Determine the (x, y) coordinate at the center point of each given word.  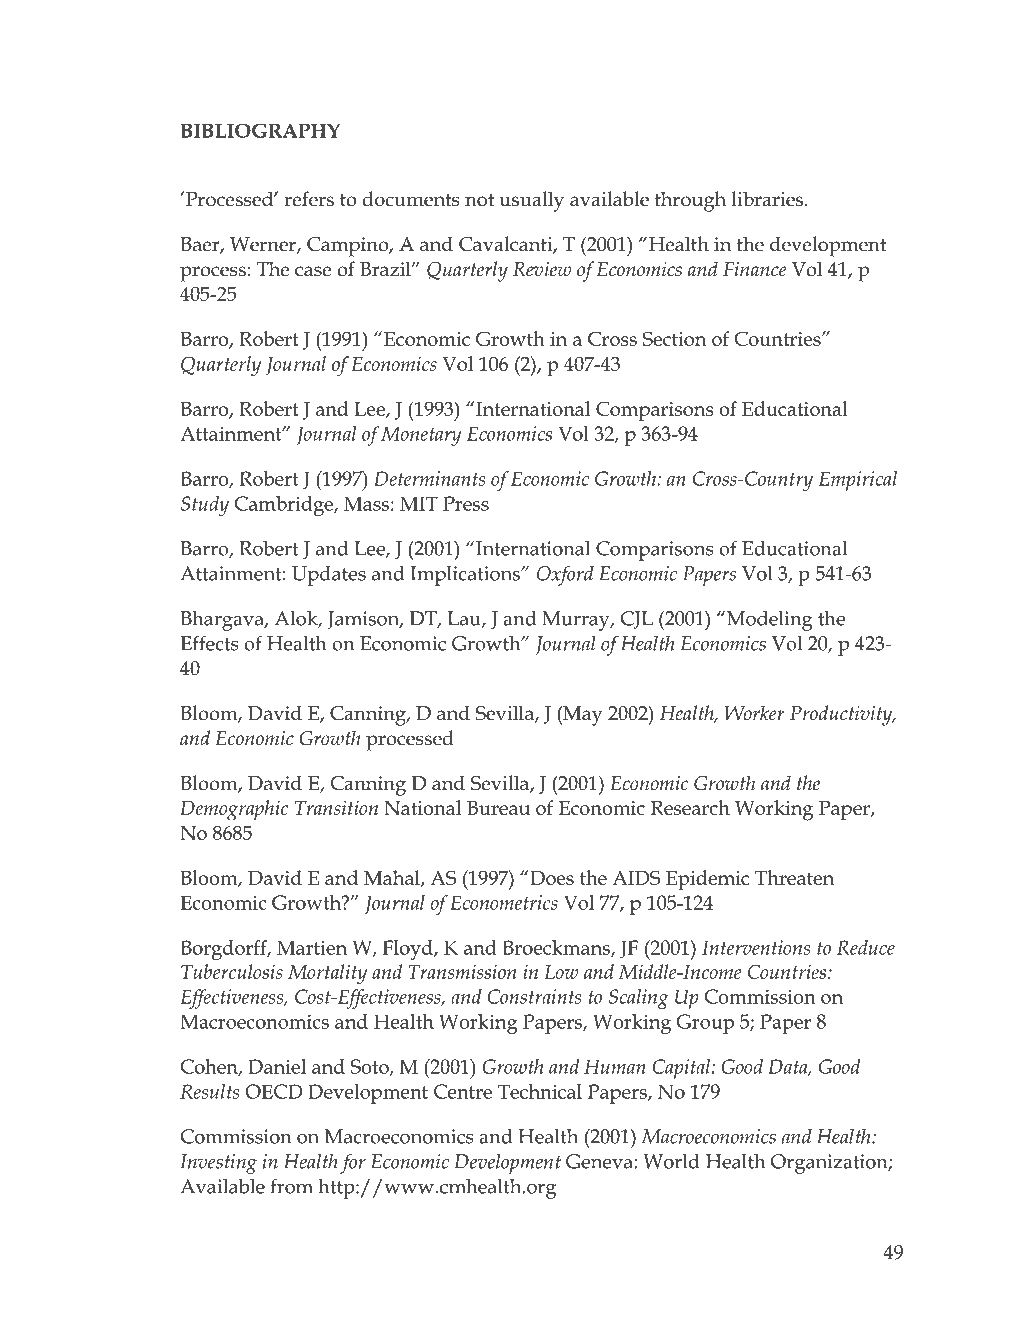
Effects (209, 643)
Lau (465, 619)
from (291, 1186)
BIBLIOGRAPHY (260, 130)
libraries (769, 199)
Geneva (600, 1161)
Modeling (770, 621)
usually (531, 201)
